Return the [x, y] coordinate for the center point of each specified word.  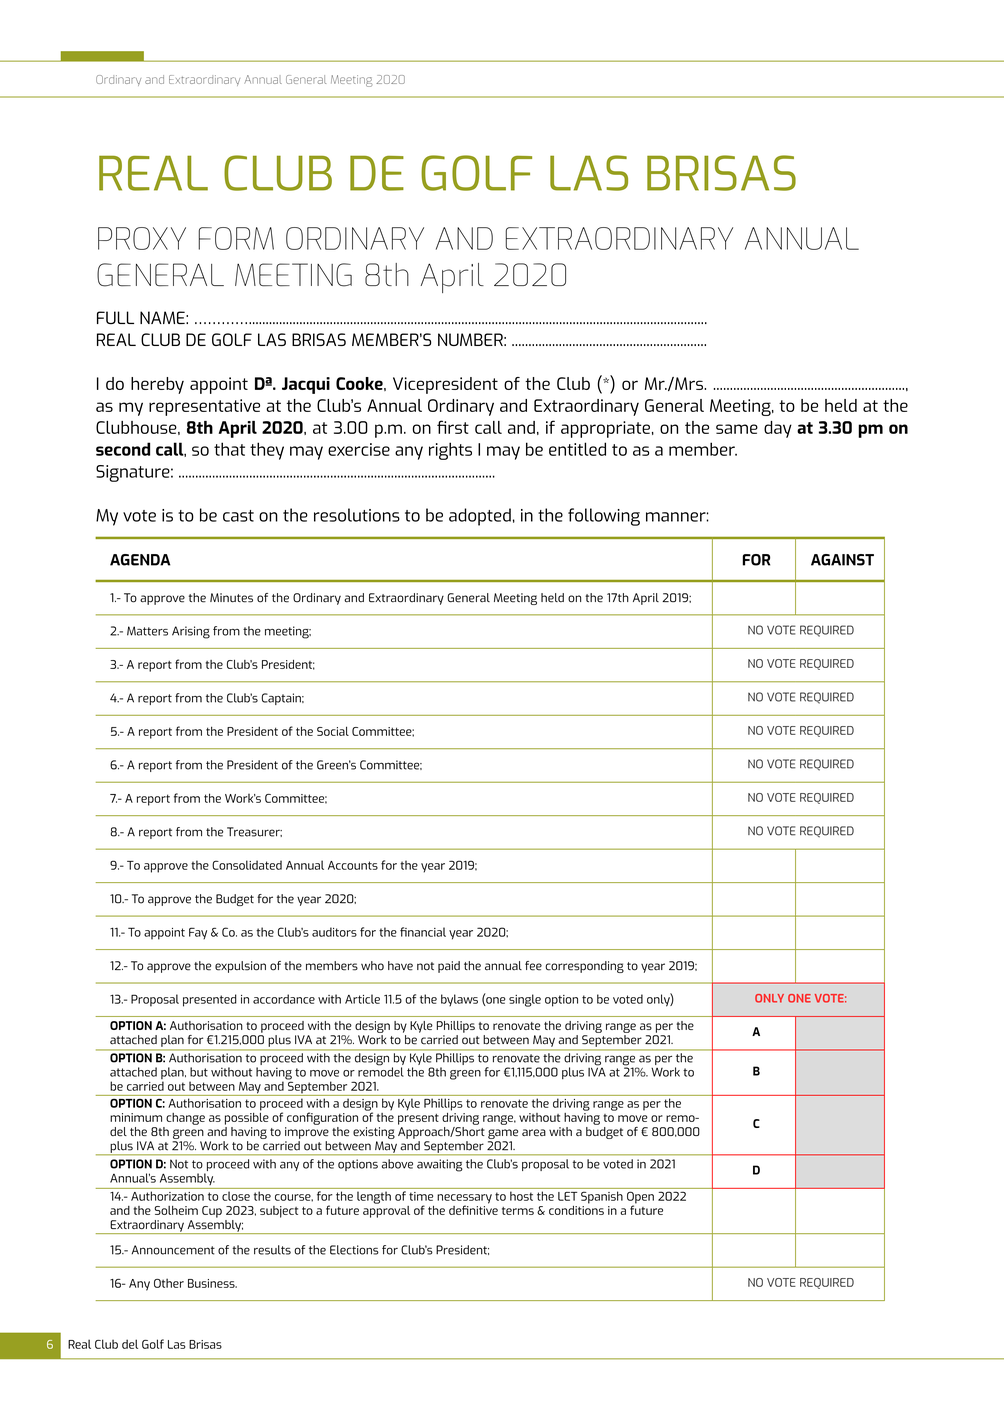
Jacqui [306, 385]
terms [518, 1211]
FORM [236, 238]
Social [333, 731]
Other [169, 1283]
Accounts [353, 865]
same [737, 429]
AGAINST [842, 560]
